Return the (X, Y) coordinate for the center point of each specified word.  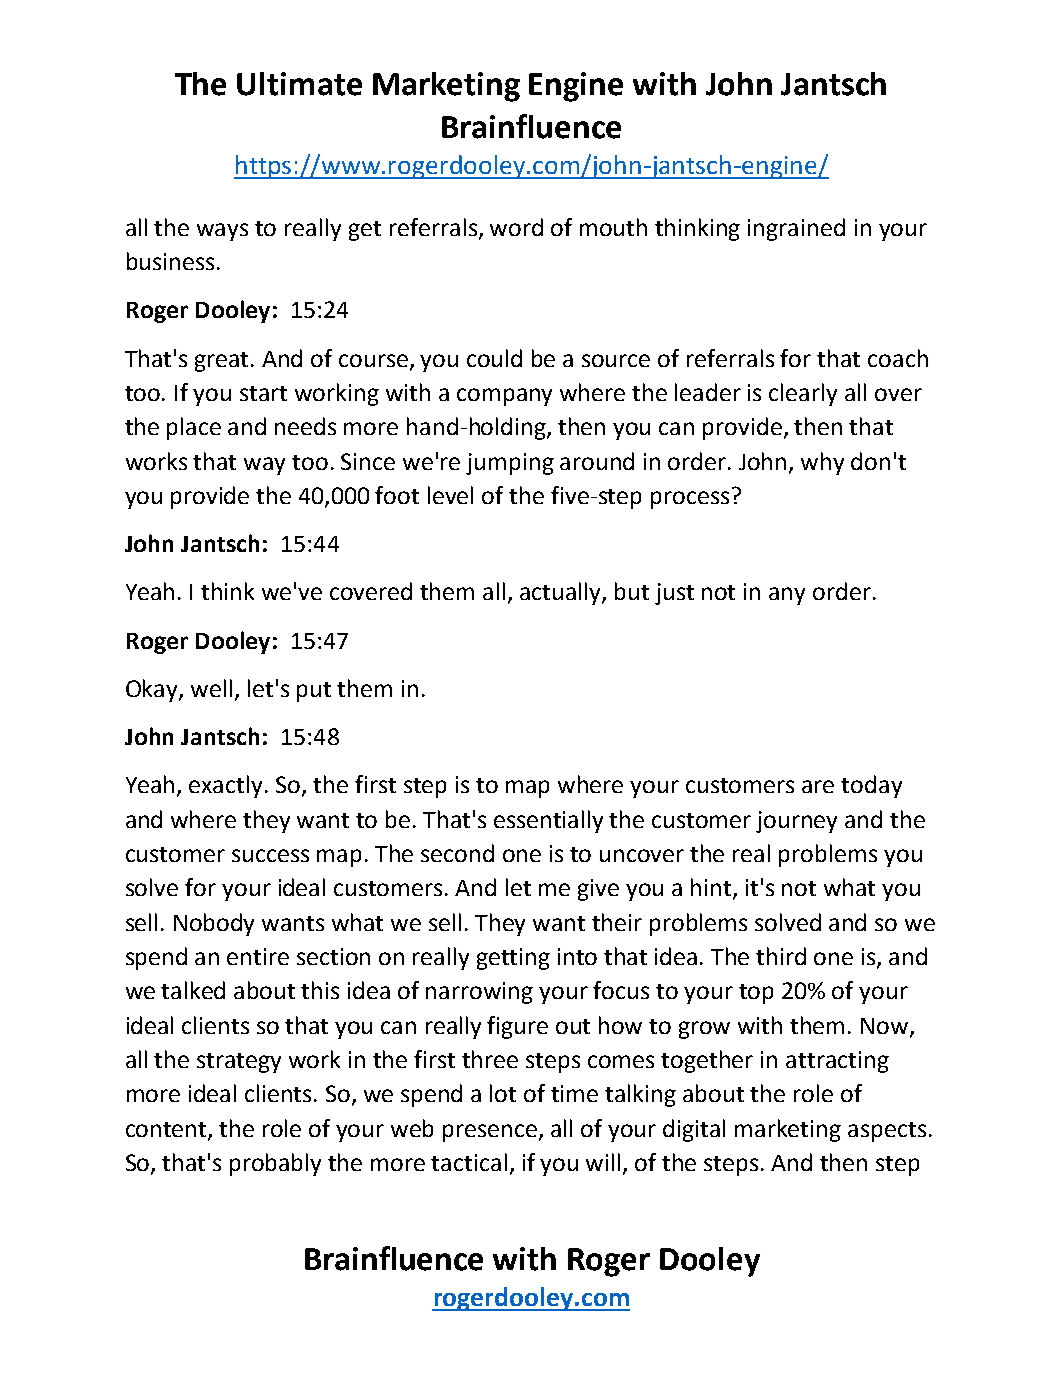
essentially (548, 821)
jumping (510, 464)
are (818, 786)
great (223, 362)
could (494, 358)
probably (275, 1164)
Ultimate (299, 84)
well (211, 688)
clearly (803, 394)
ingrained (796, 229)
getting (513, 959)
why (822, 463)
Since (368, 461)
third (781, 956)
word (516, 227)
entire (258, 956)
